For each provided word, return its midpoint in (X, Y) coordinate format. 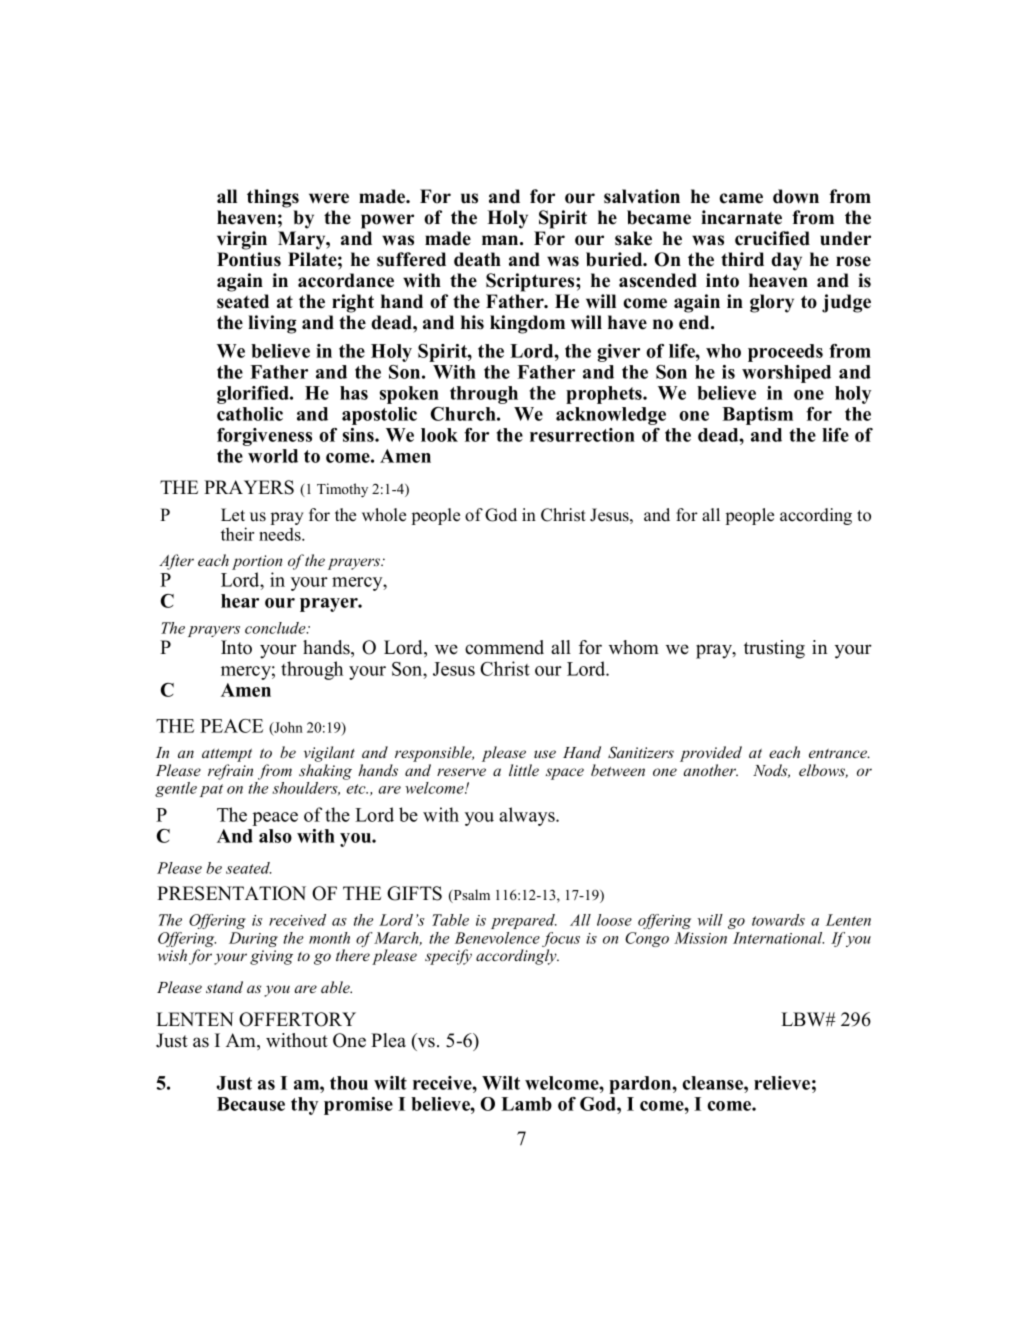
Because (251, 1104)
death (477, 259)
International (778, 938)
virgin (242, 240)
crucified (772, 238)
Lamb (526, 1104)
